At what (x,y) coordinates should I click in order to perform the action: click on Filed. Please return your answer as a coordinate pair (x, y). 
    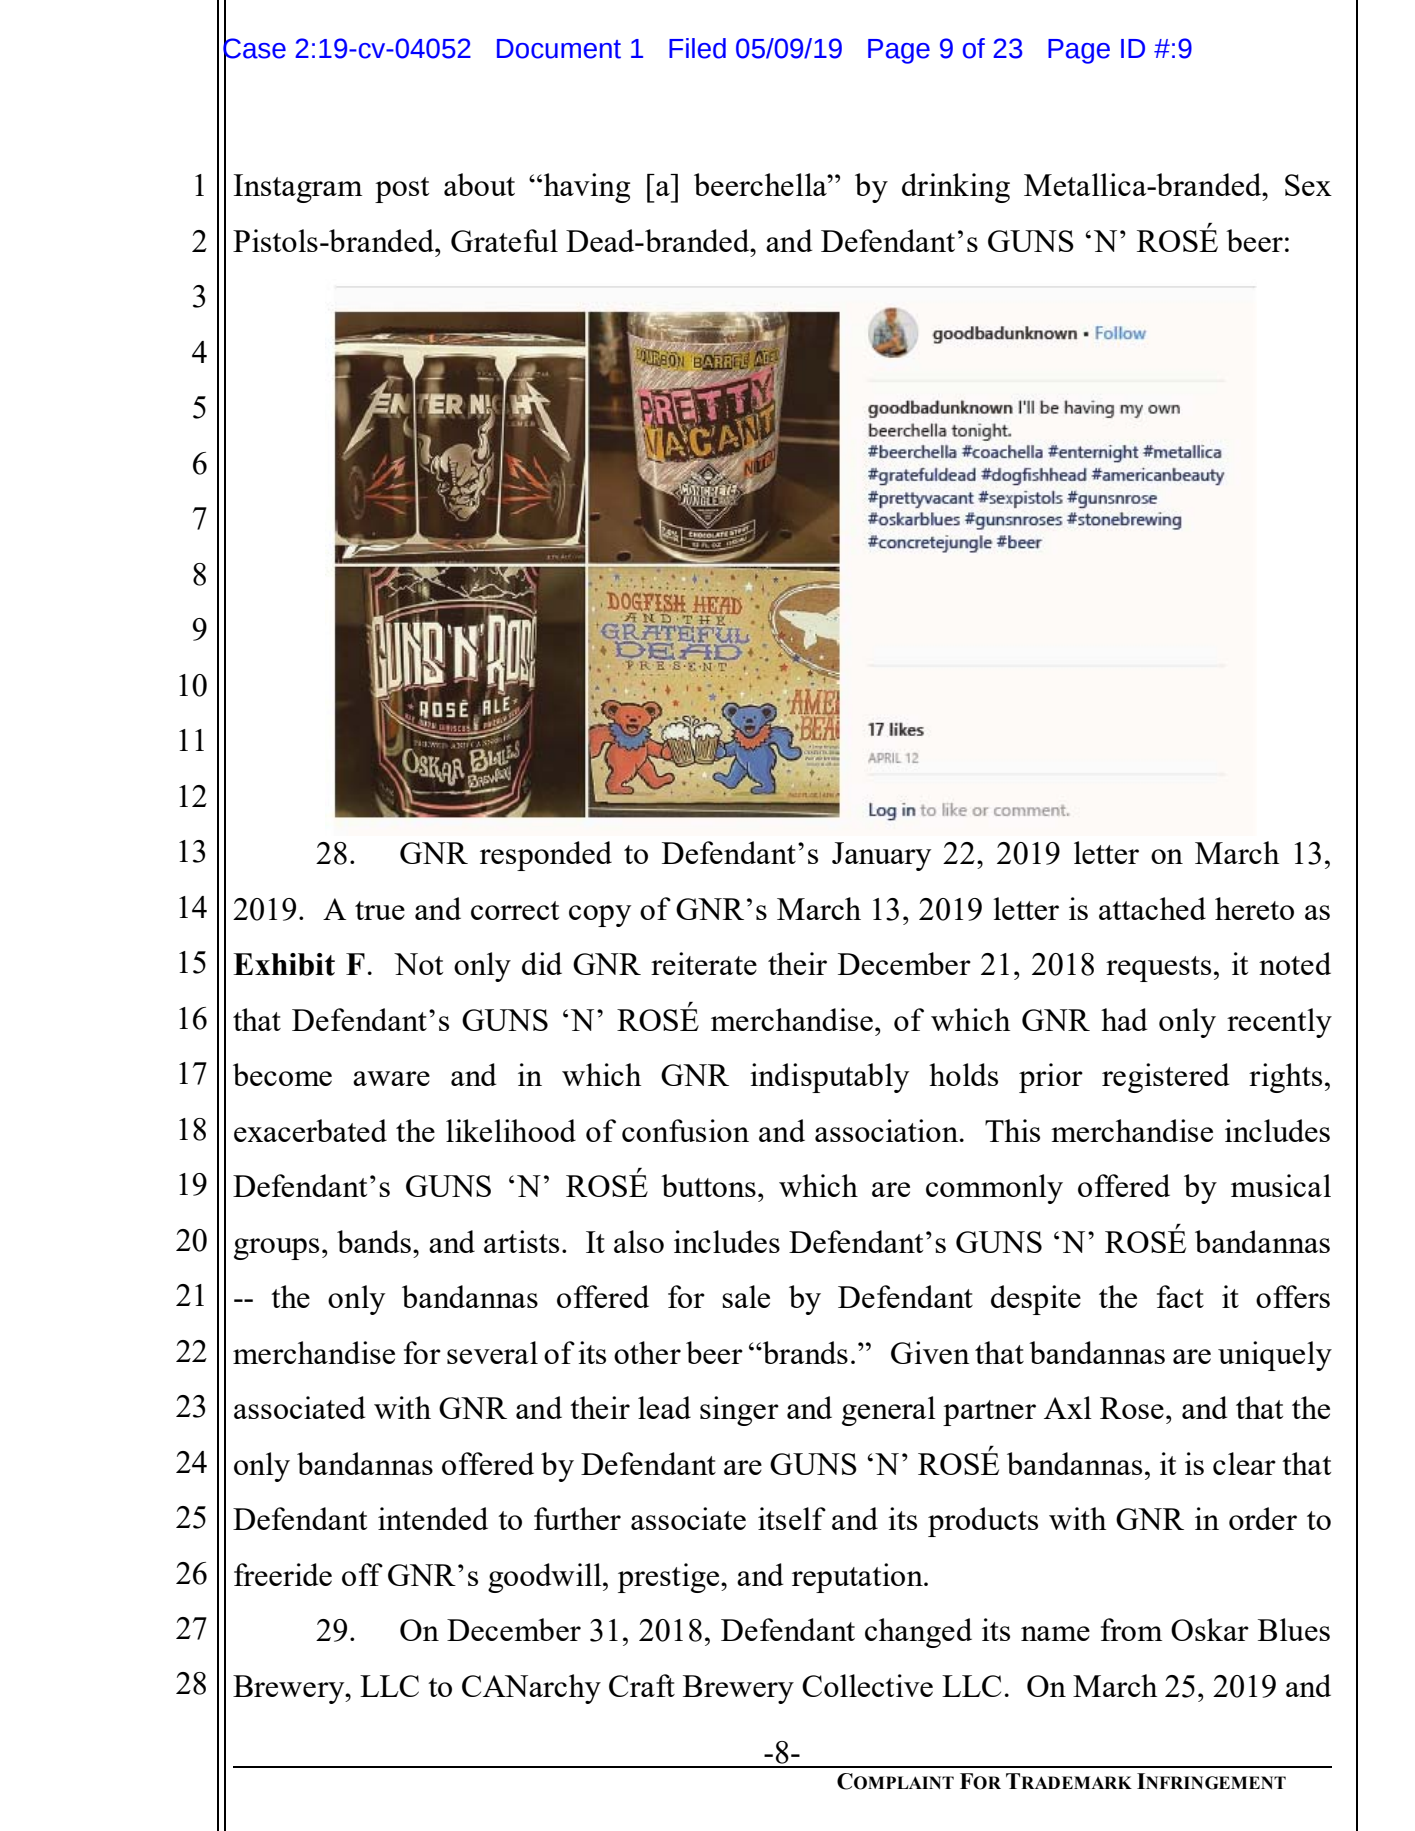
    Looking at the image, I should click on (697, 48).
